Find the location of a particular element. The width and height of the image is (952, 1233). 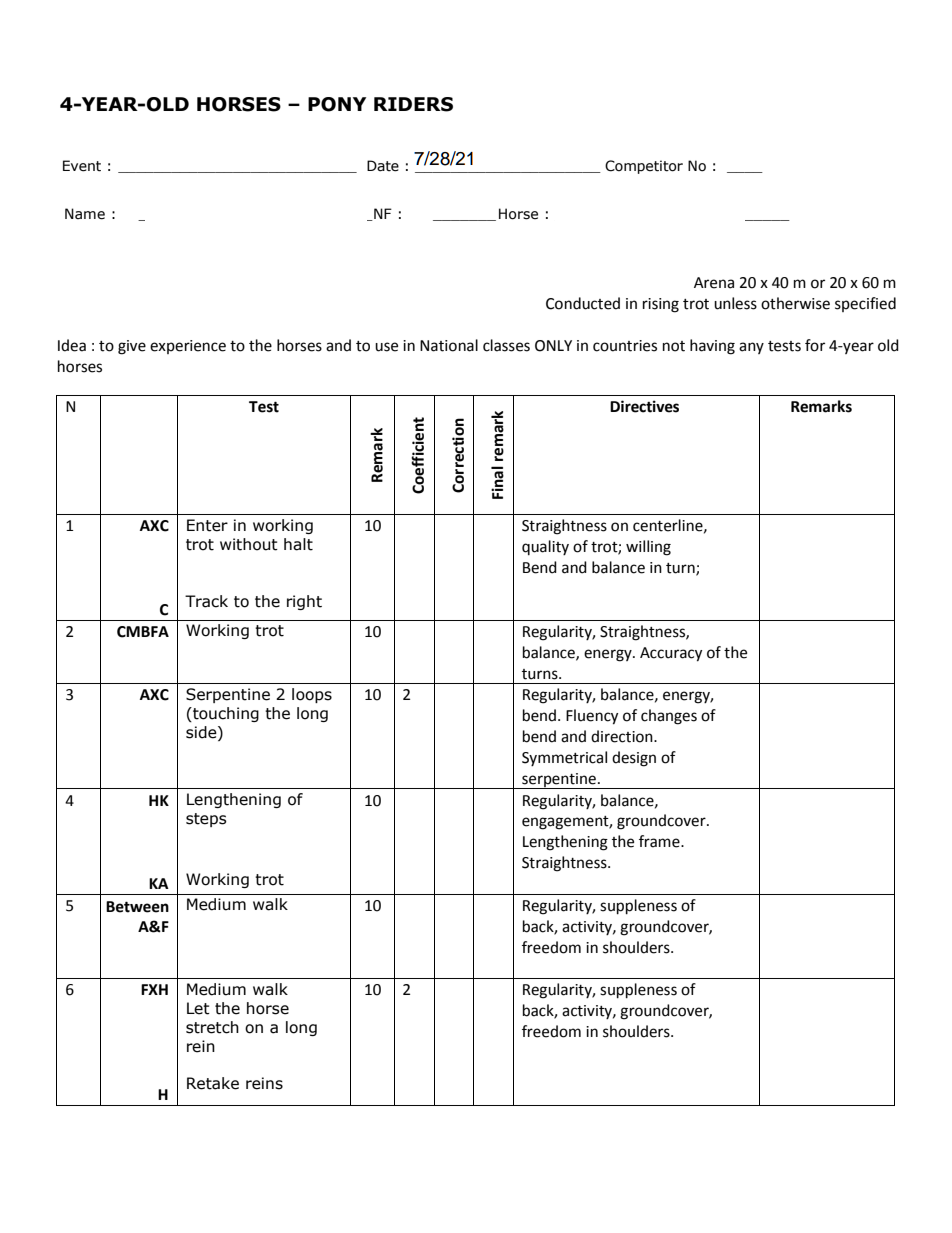

otherwise is located at coordinates (795, 303).
